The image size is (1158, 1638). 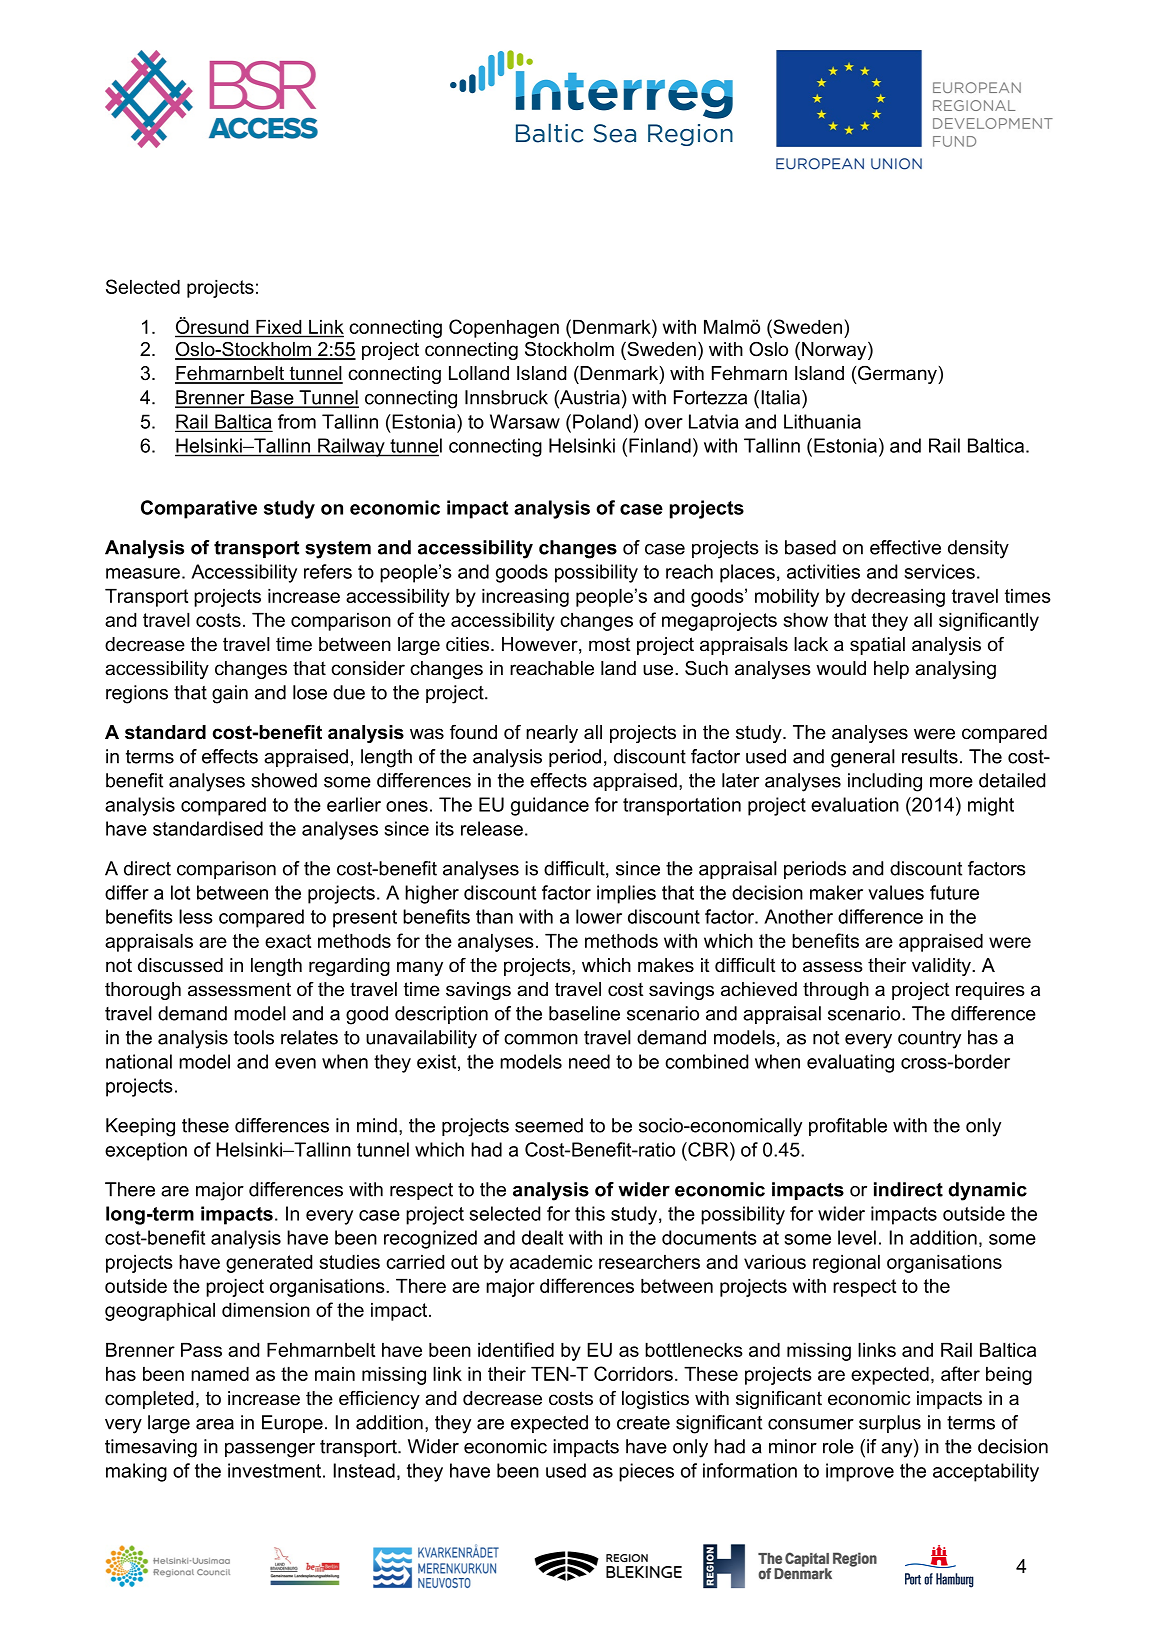 I want to click on Fixed, so click(x=278, y=327).
